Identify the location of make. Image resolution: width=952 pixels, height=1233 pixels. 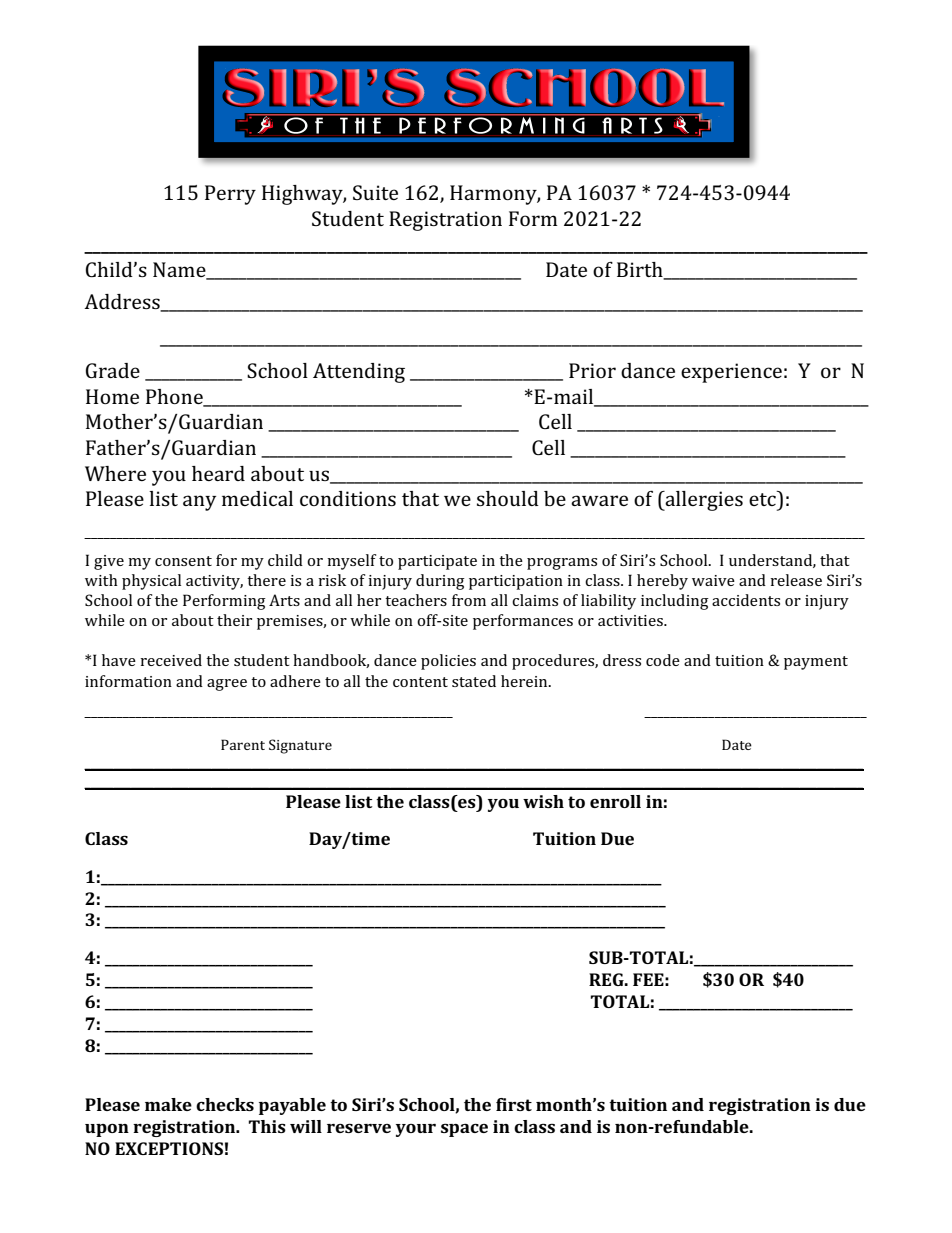
(168, 1104).
